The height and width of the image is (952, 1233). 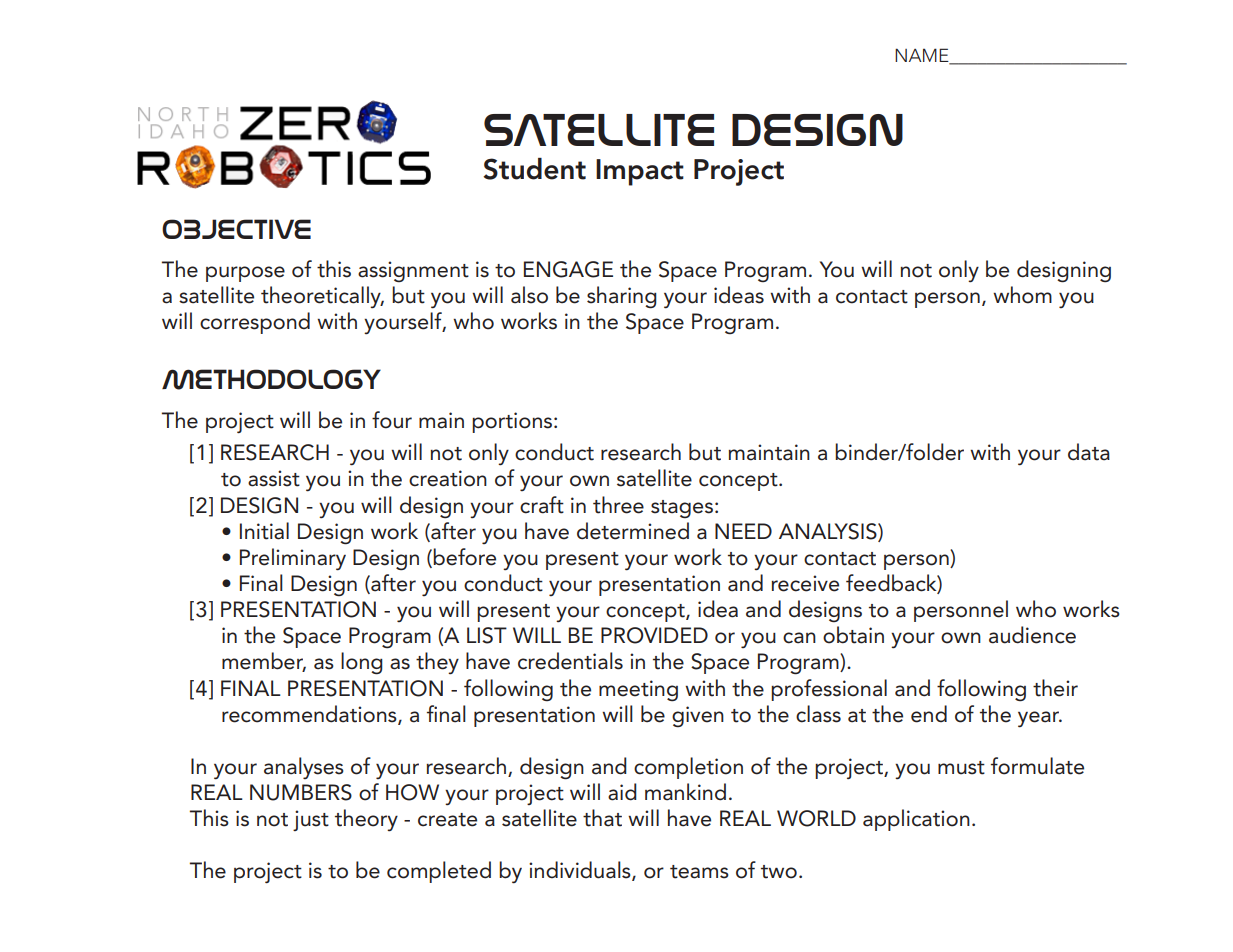 I want to click on whom, so click(x=1022, y=295).
